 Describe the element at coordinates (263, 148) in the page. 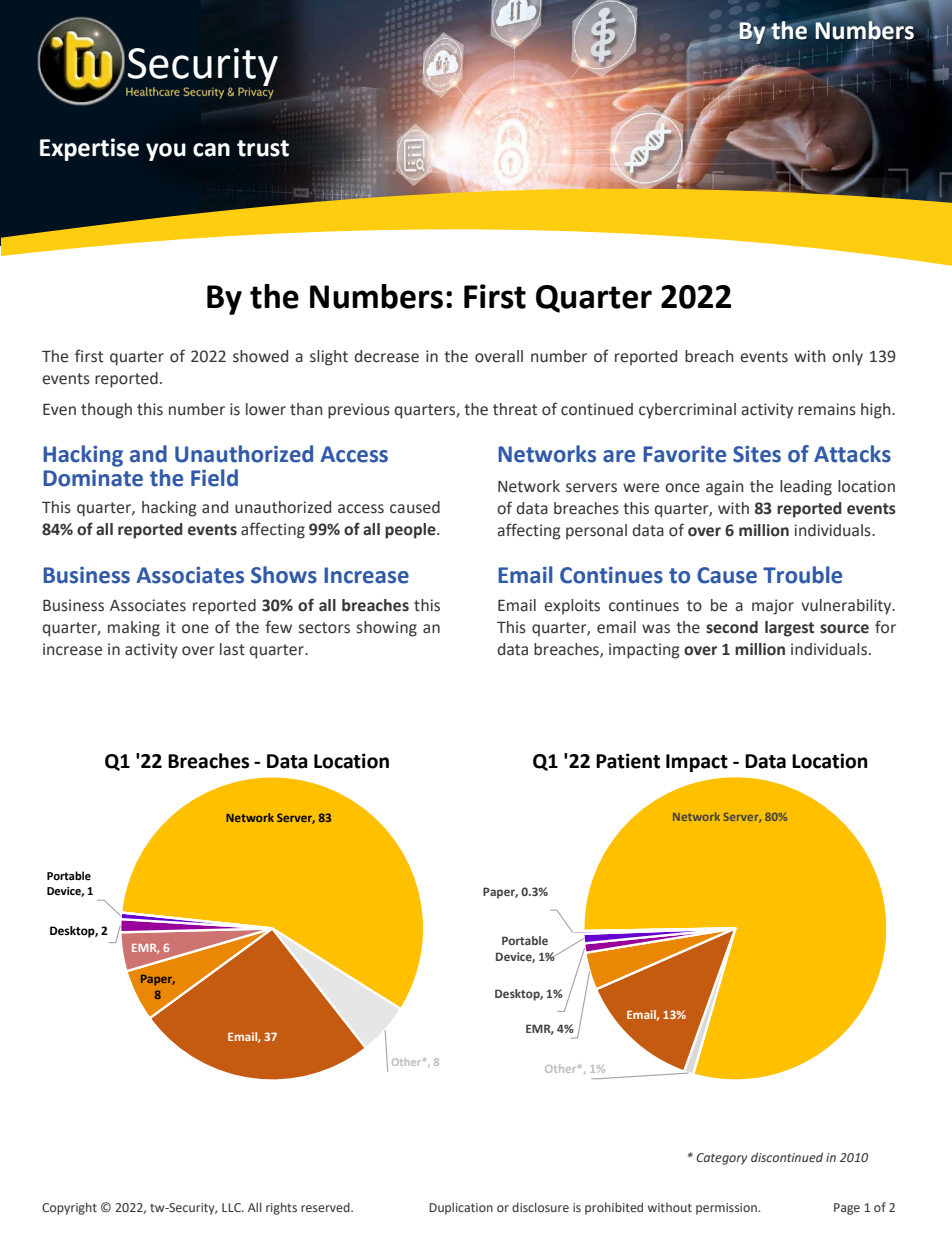

I see `trust` at that location.
